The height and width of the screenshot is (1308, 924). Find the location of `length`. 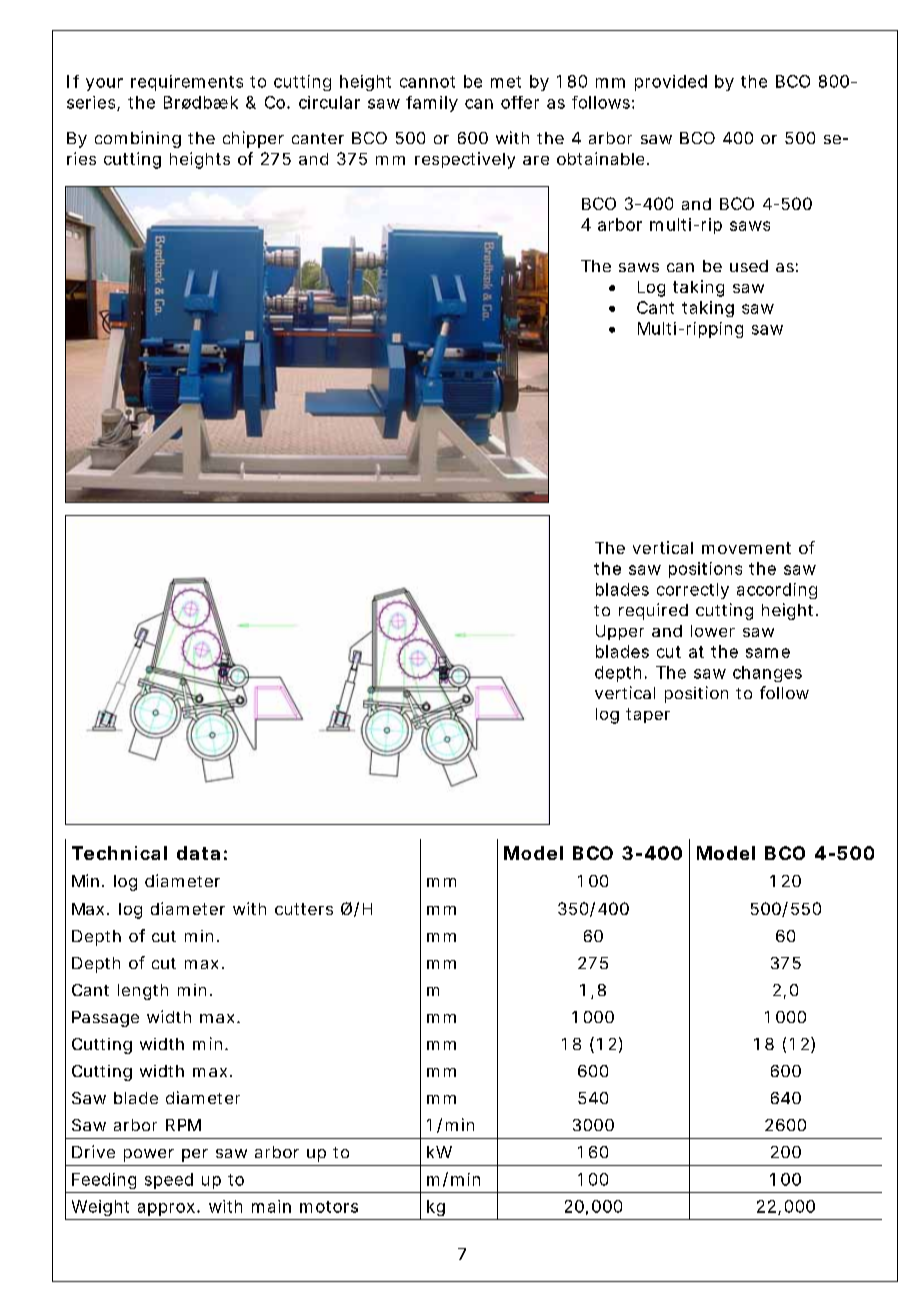

length is located at coordinates (143, 992).
